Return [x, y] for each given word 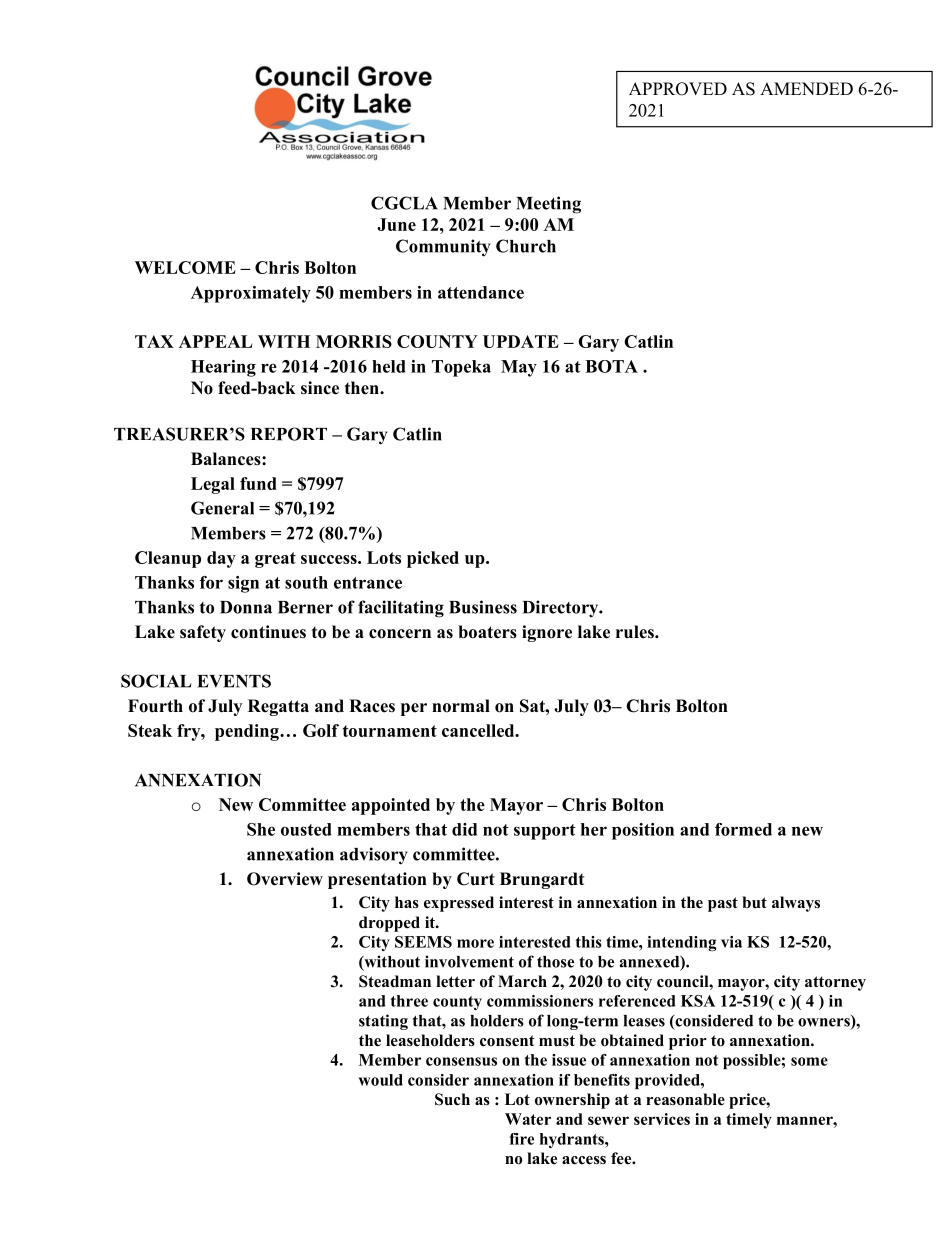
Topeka [461, 368]
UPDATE [521, 341]
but [754, 902]
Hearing [223, 368]
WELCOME [185, 267]
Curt [476, 879]
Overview [285, 879]
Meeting [548, 205]
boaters [487, 632]
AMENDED [806, 88]
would [380, 1080]
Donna [246, 607]
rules [636, 632]
